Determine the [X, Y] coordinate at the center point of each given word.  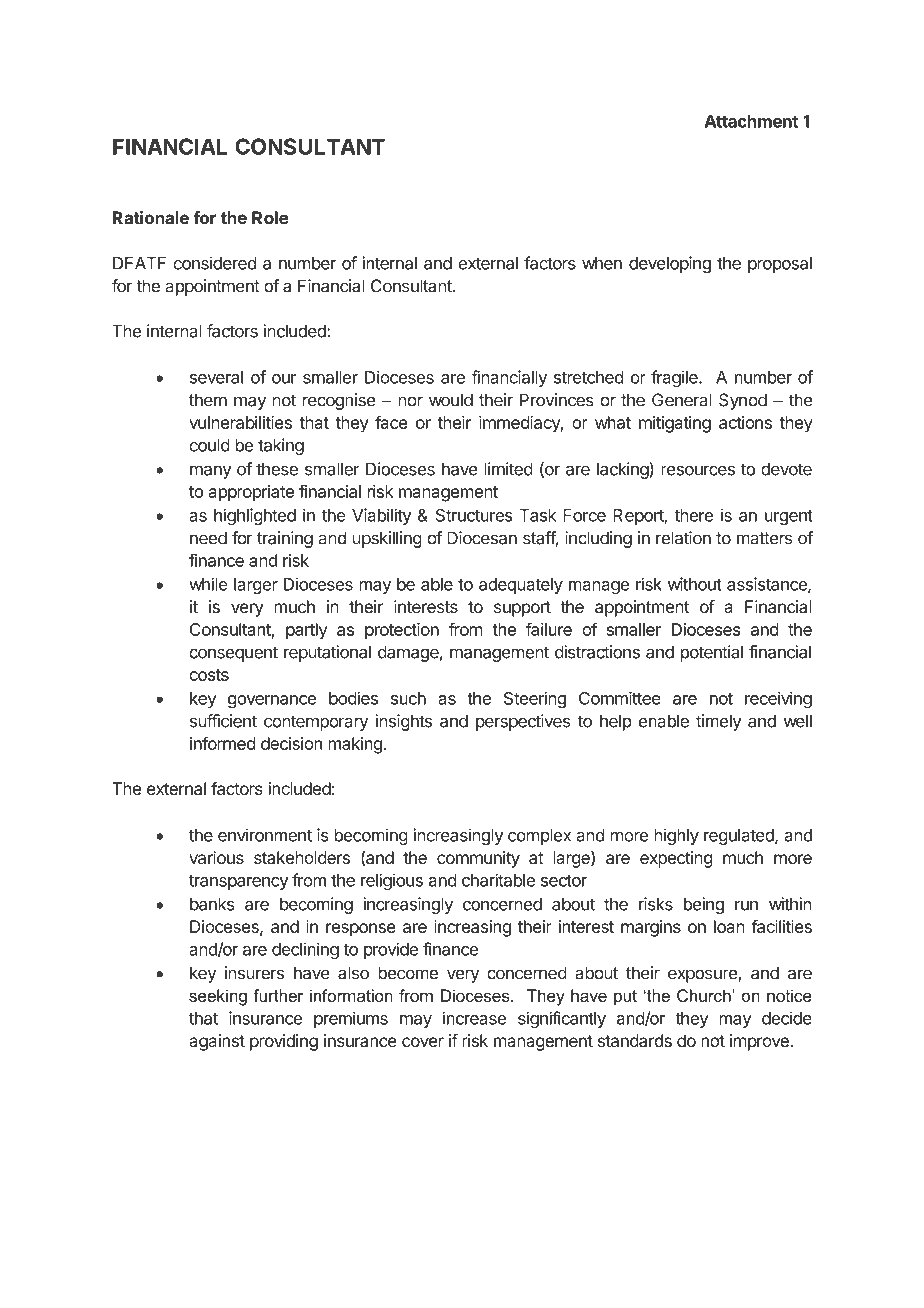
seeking [218, 997]
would [451, 400]
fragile [675, 378]
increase [474, 1018]
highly [676, 836]
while [208, 584]
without [695, 584]
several [216, 377]
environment [265, 835]
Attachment [751, 121]
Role [270, 218]
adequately [521, 586]
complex [539, 837]
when [602, 263]
